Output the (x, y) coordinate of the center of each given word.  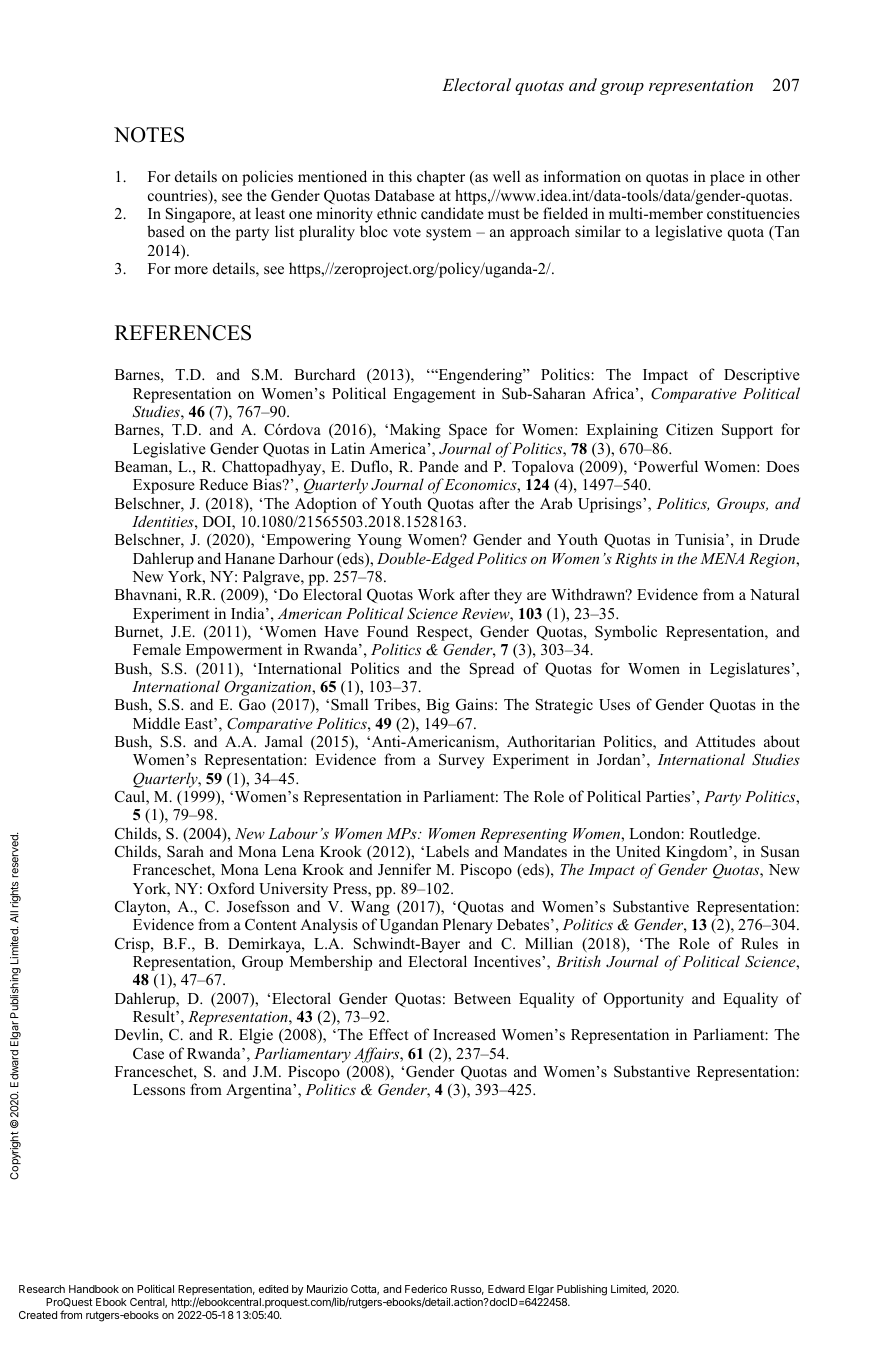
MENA (722, 558)
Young (379, 541)
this (400, 176)
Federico (426, 1289)
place (727, 178)
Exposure (164, 486)
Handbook (94, 1289)
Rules (759, 943)
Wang (369, 910)
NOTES (149, 135)
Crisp (133, 945)
